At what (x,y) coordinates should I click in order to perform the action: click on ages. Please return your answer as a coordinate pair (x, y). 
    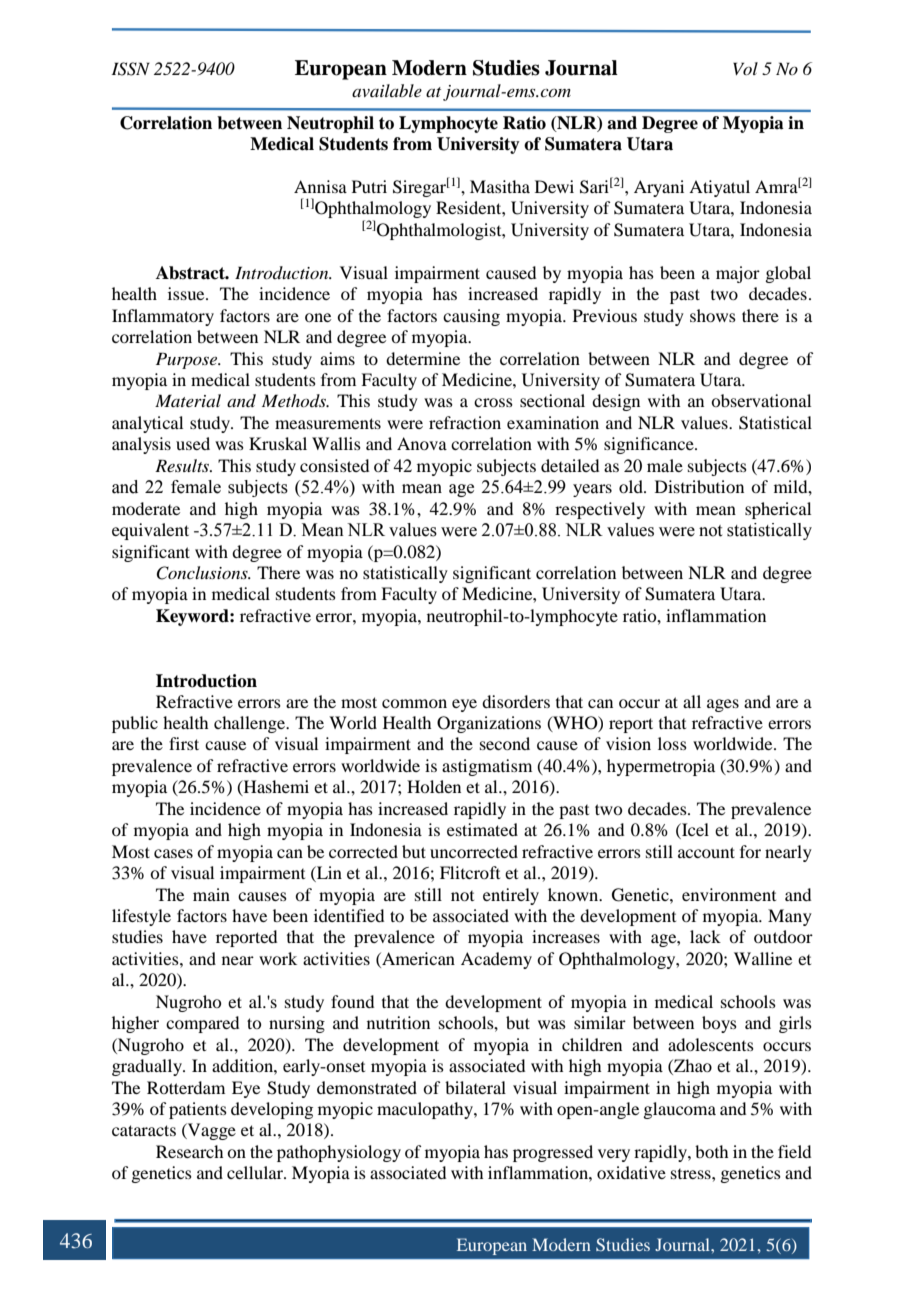
    Looking at the image, I should click on (723, 705).
